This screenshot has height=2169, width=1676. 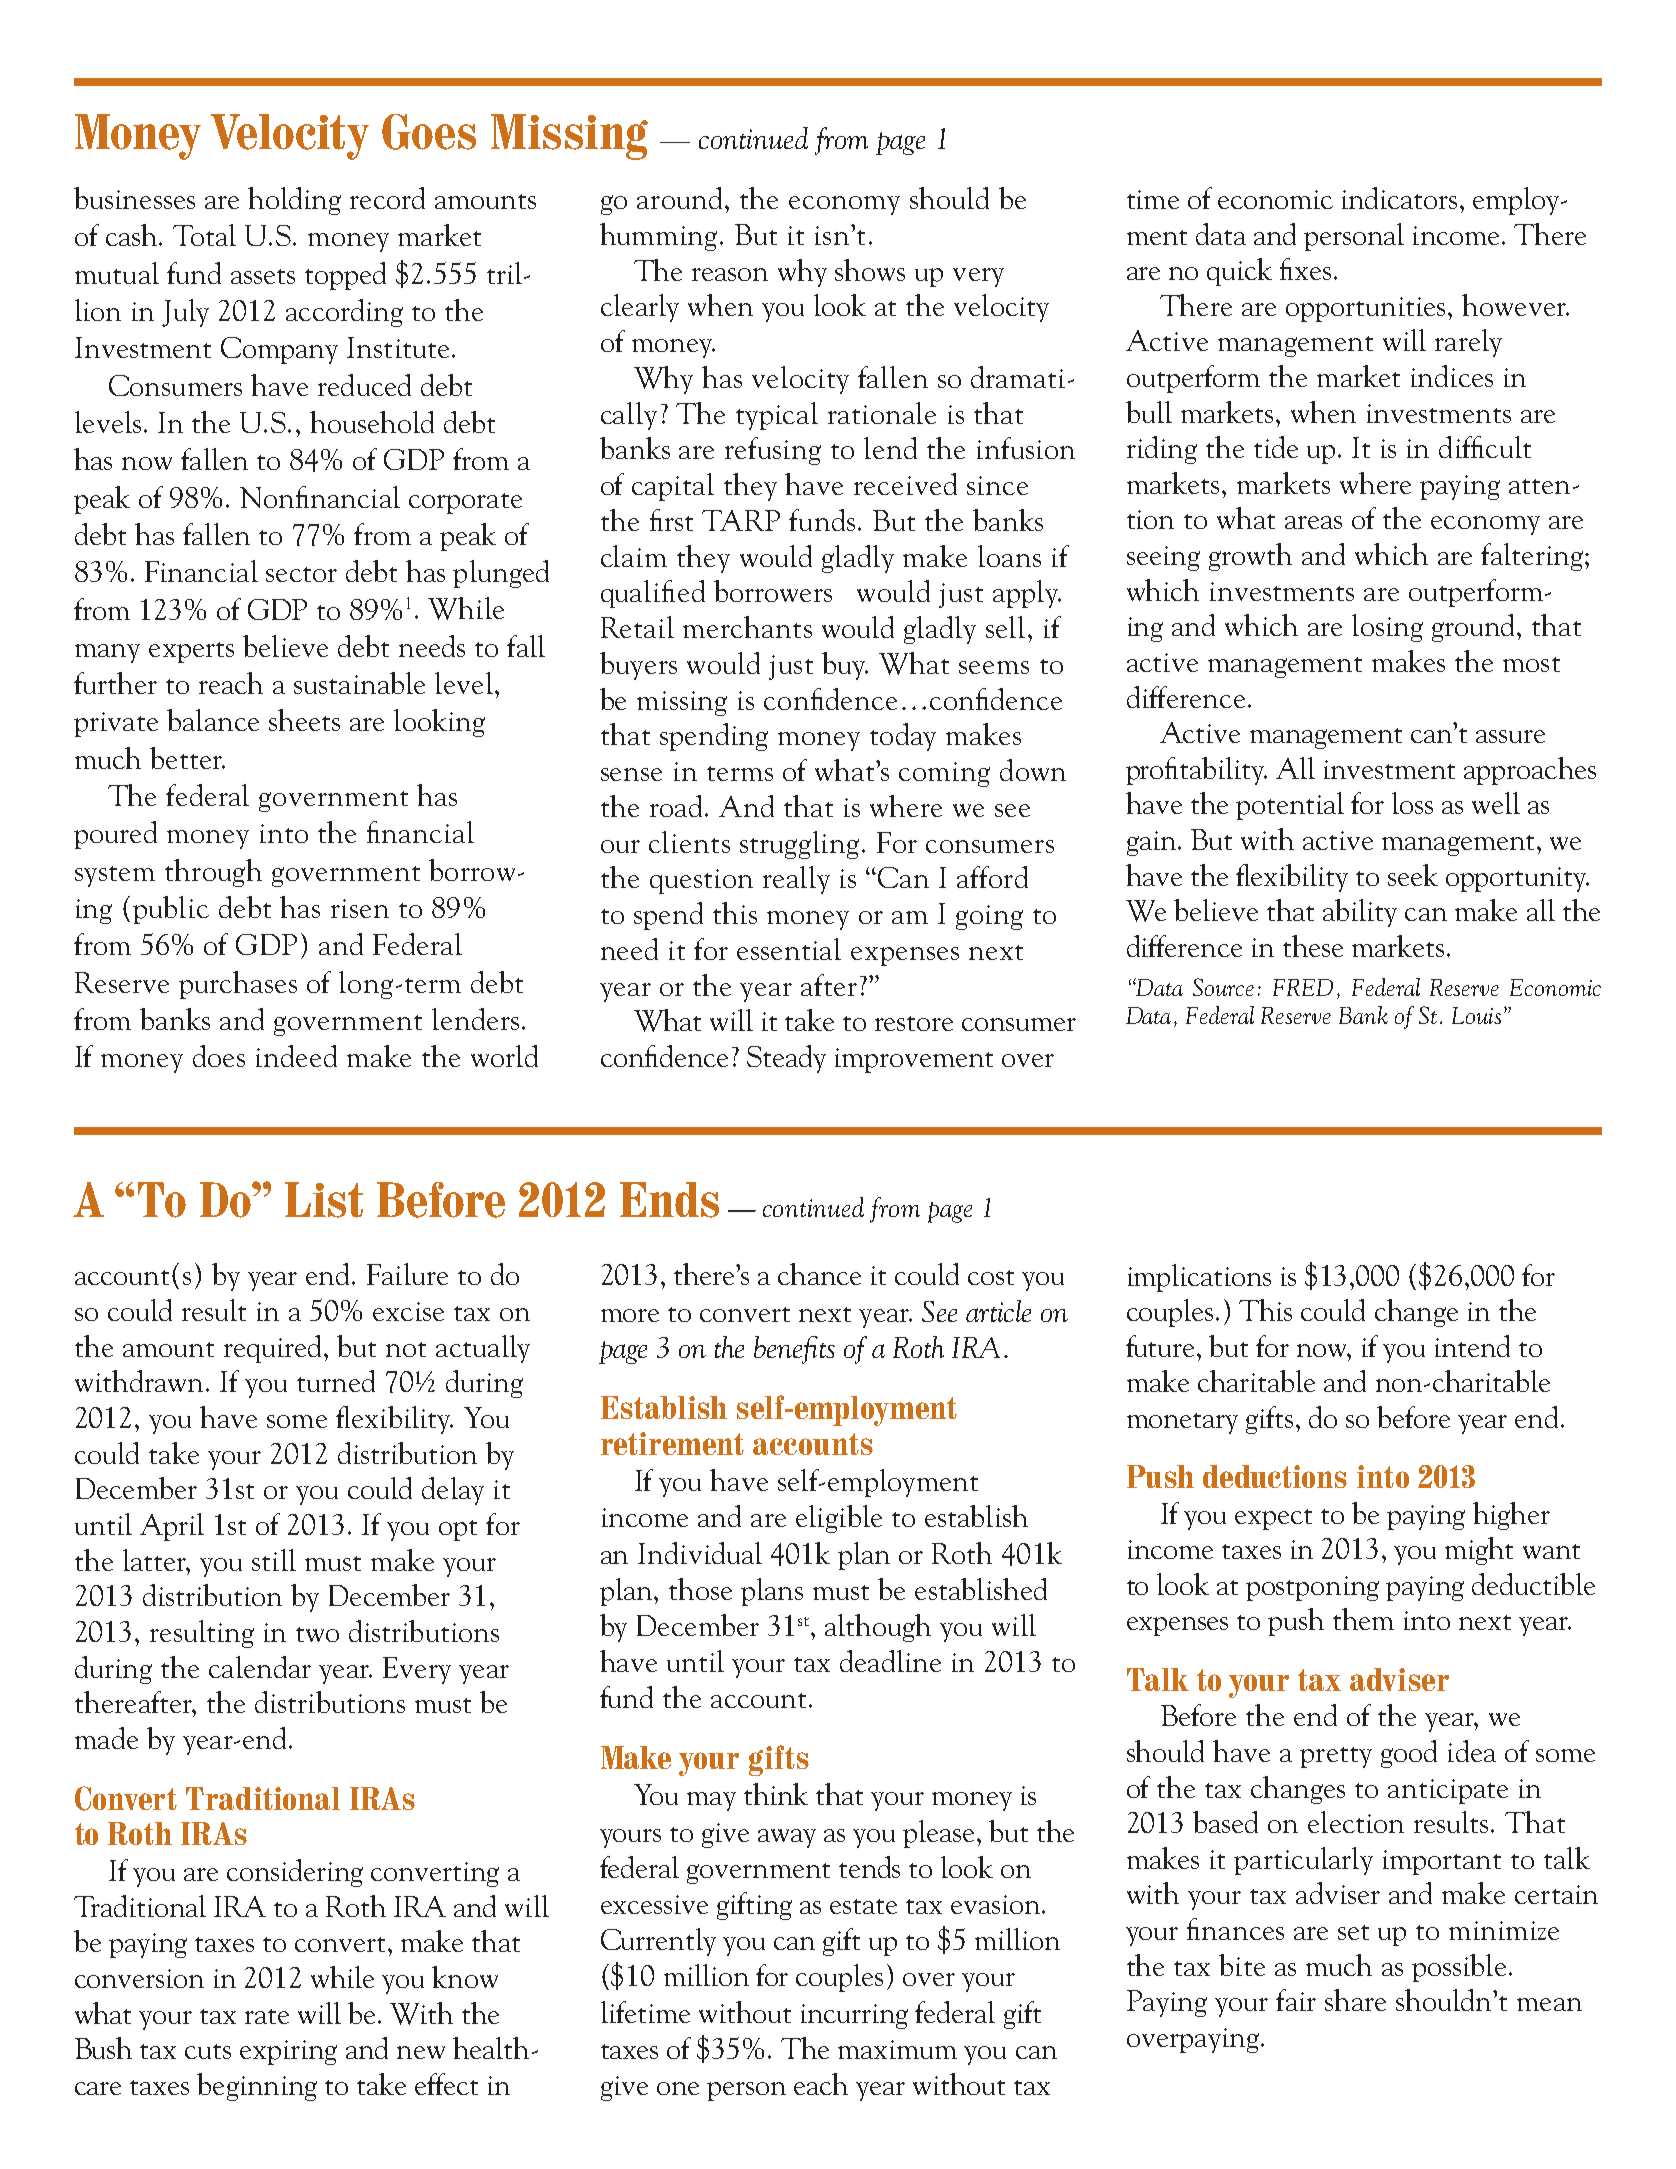 I want to click on these, so click(x=1313, y=946).
